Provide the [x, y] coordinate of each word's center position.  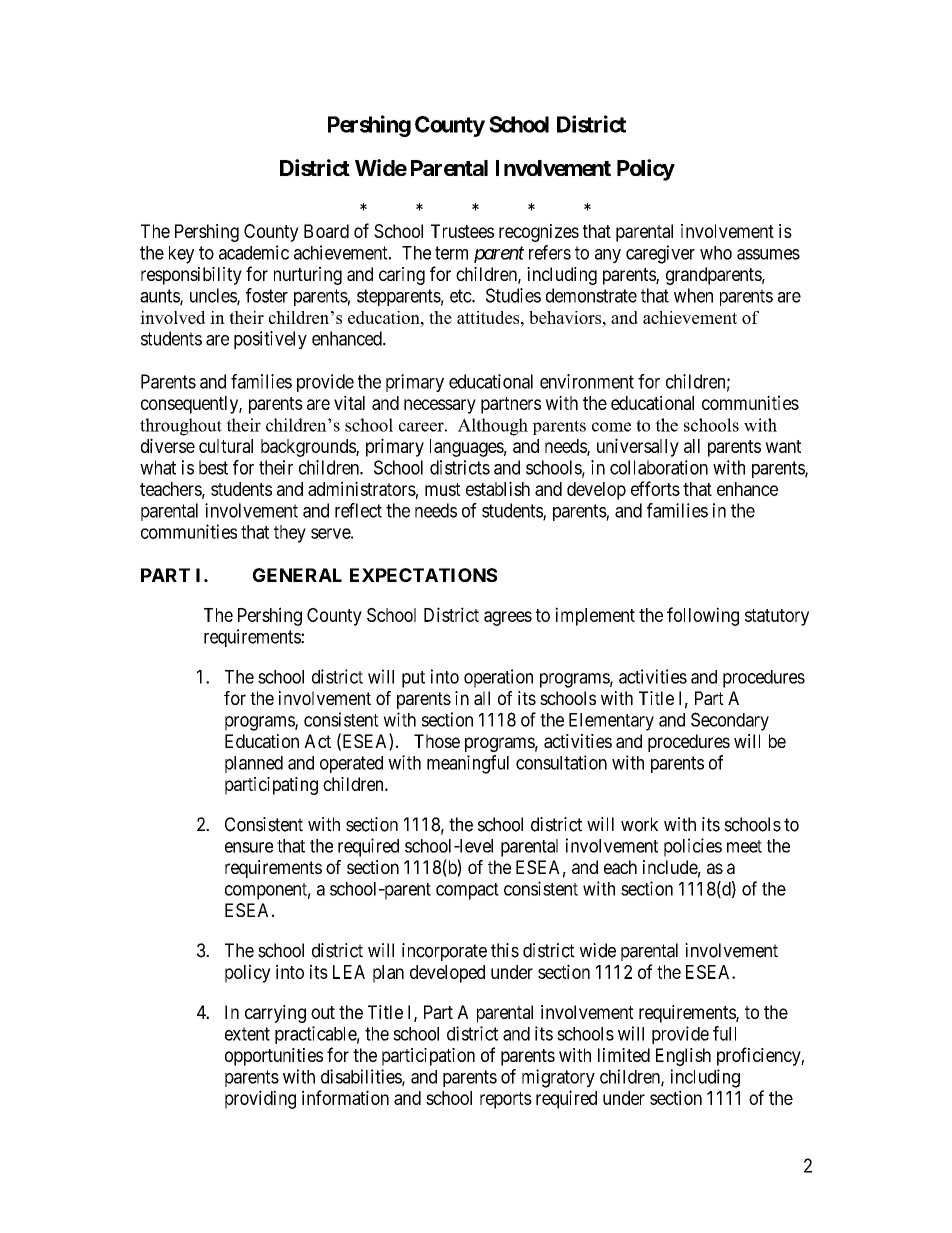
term [451, 253]
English [683, 1057]
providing [260, 1099]
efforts [655, 488]
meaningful [468, 764]
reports [506, 1100]
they [290, 534]
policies [693, 847]
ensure [249, 847]
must [443, 489]
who [716, 253]
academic [254, 252]
